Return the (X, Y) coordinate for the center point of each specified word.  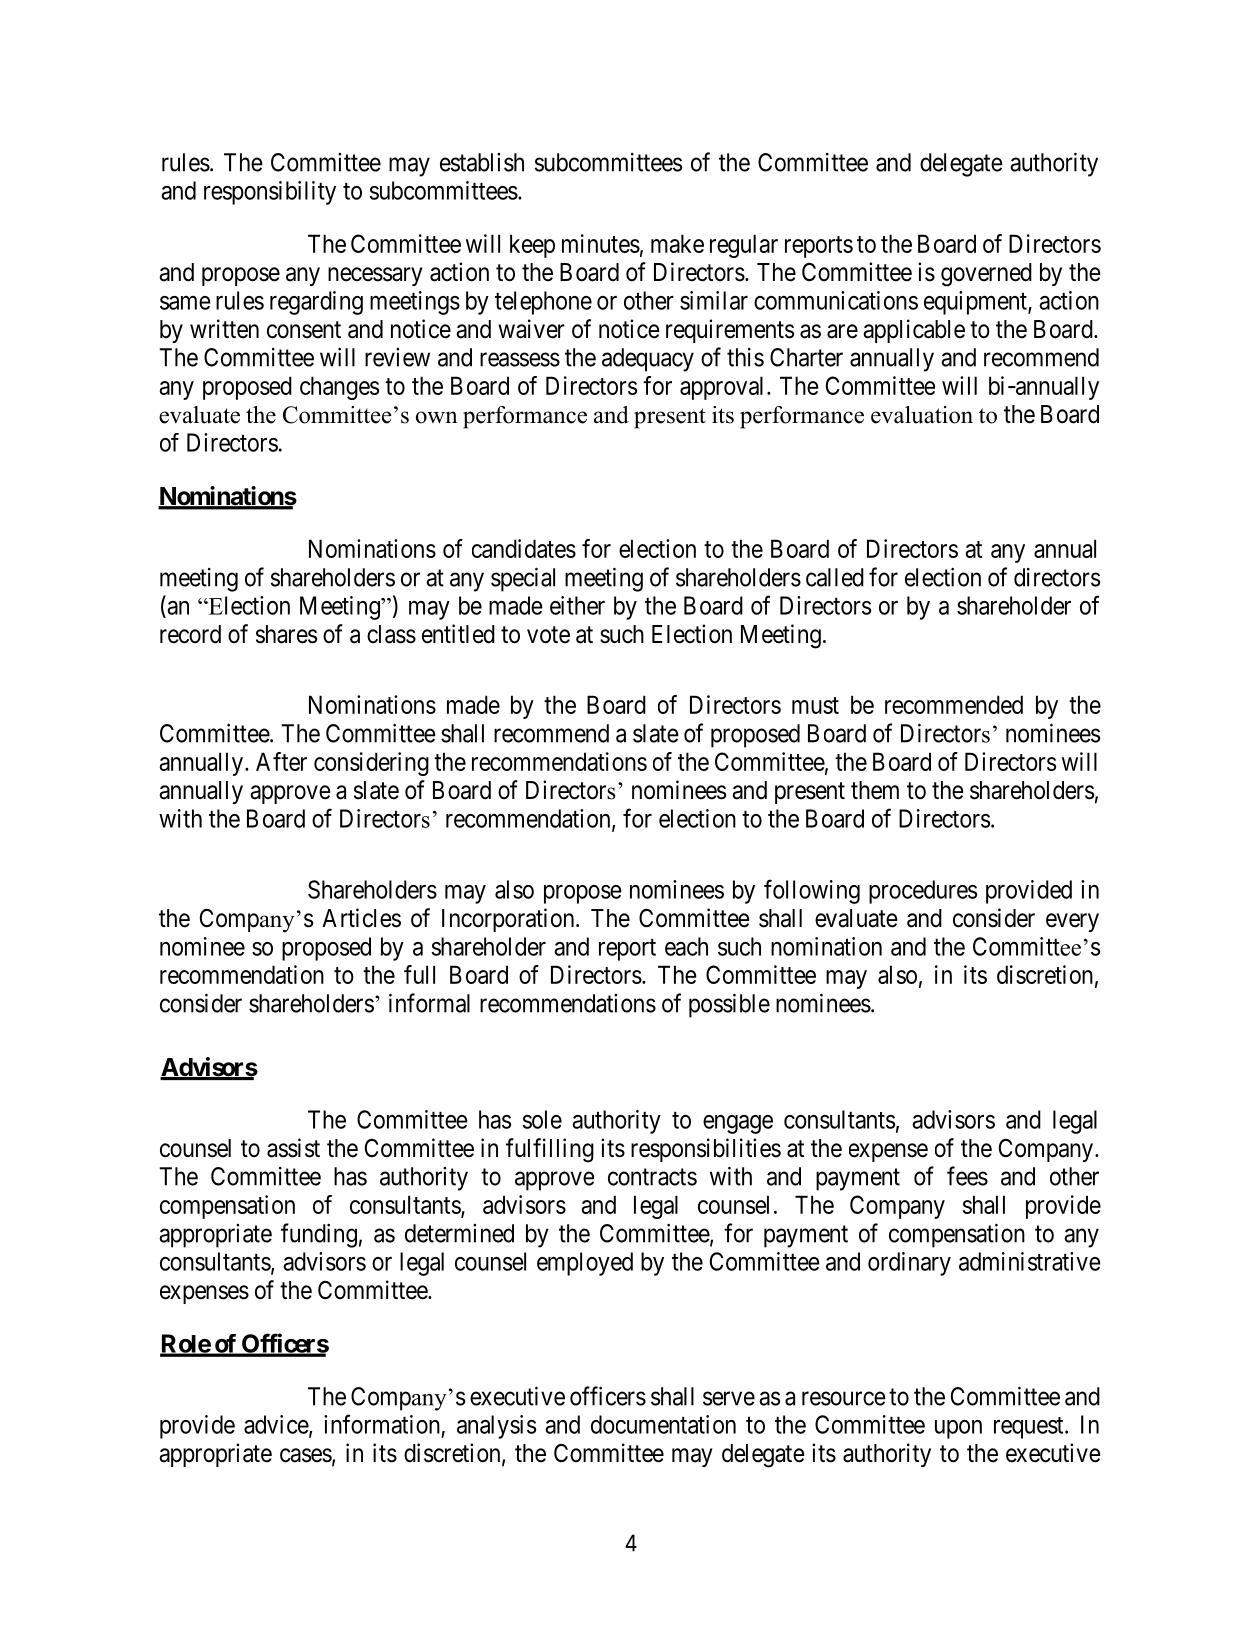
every (1072, 922)
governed (986, 275)
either (577, 605)
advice (277, 1425)
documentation (663, 1424)
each (686, 946)
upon (958, 1429)
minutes (601, 243)
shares (286, 634)
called (835, 577)
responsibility (270, 193)
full (419, 974)
